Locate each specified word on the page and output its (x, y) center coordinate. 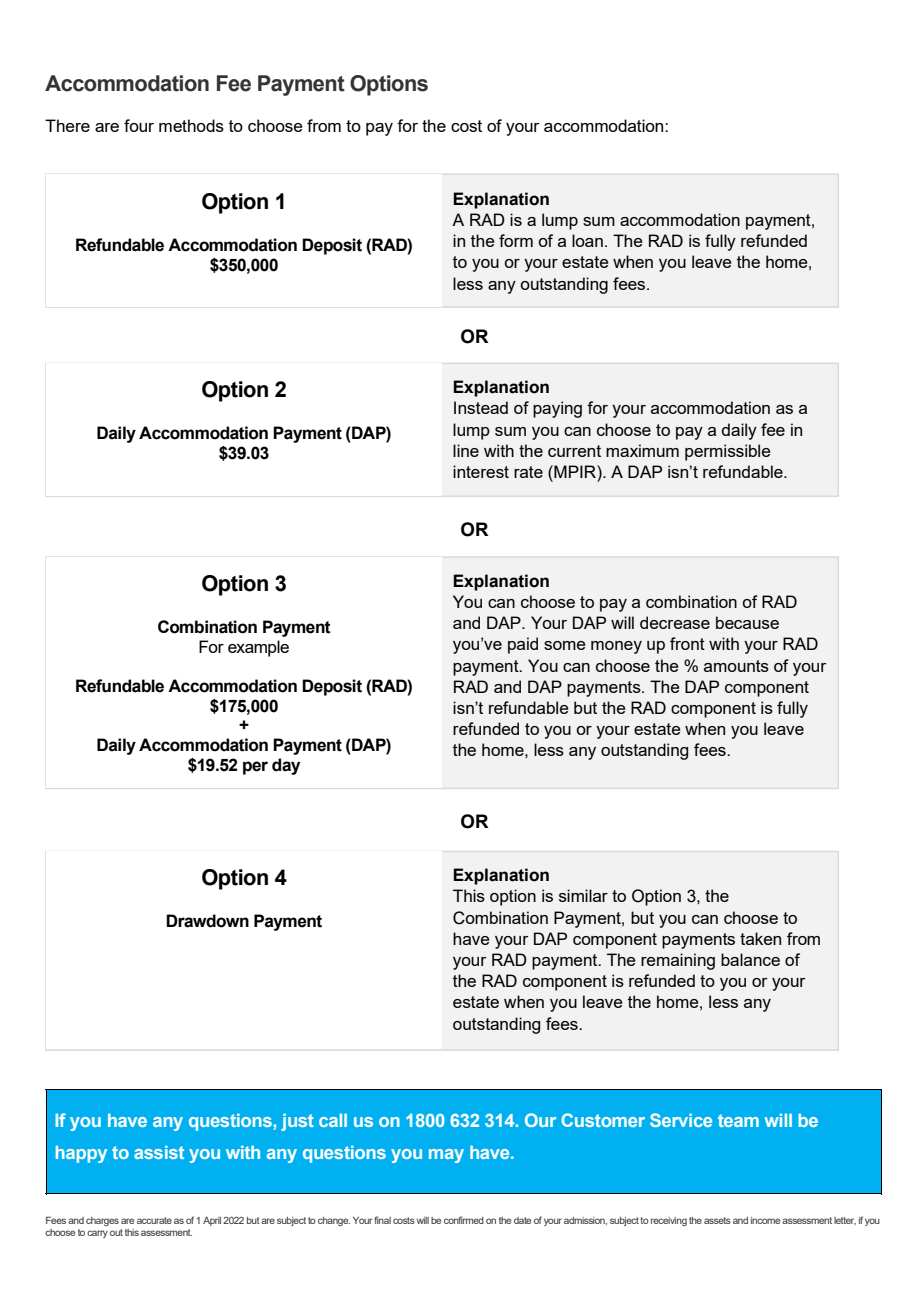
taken (760, 938)
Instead (481, 407)
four (139, 125)
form (516, 240)
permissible (728, 452)
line (466, 450)
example (258, 648)
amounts (736, 666)
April (212, 1221)
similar (583, 895)
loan (587, 240)
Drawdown (207, 921)
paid (523, 645)
